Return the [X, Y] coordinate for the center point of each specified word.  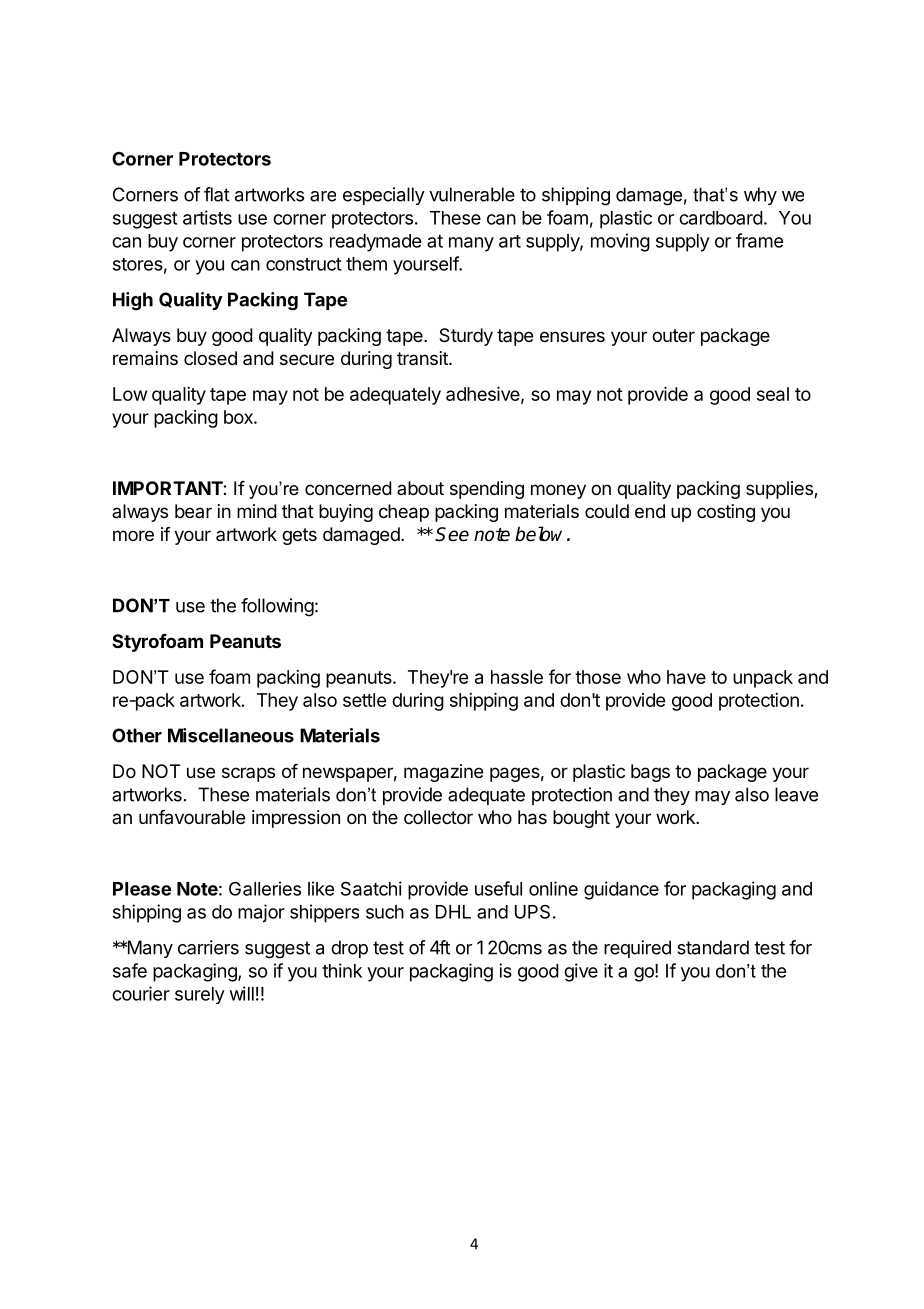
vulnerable [472, 194]
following [277, 607]
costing [726, 513]
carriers [208, 947]
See [452, 534]
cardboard [721, 218]
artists [207, 217]
